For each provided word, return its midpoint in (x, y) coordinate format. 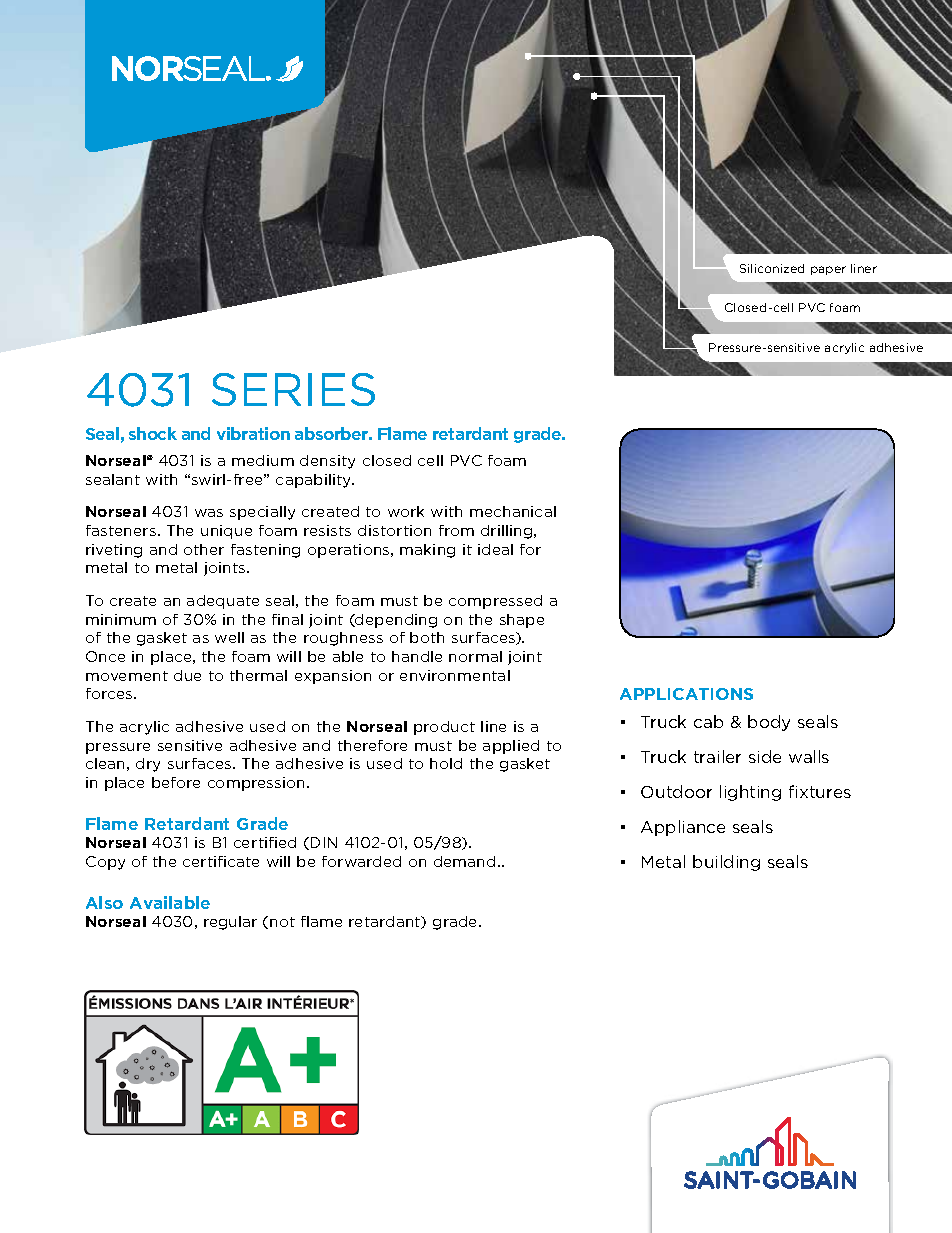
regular (230, 923)
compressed (495, 602)
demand (464, 861)
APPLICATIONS (686, 694)
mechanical (513, 511)
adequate (223, 602)
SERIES (293, 389)
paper (828, 270)
